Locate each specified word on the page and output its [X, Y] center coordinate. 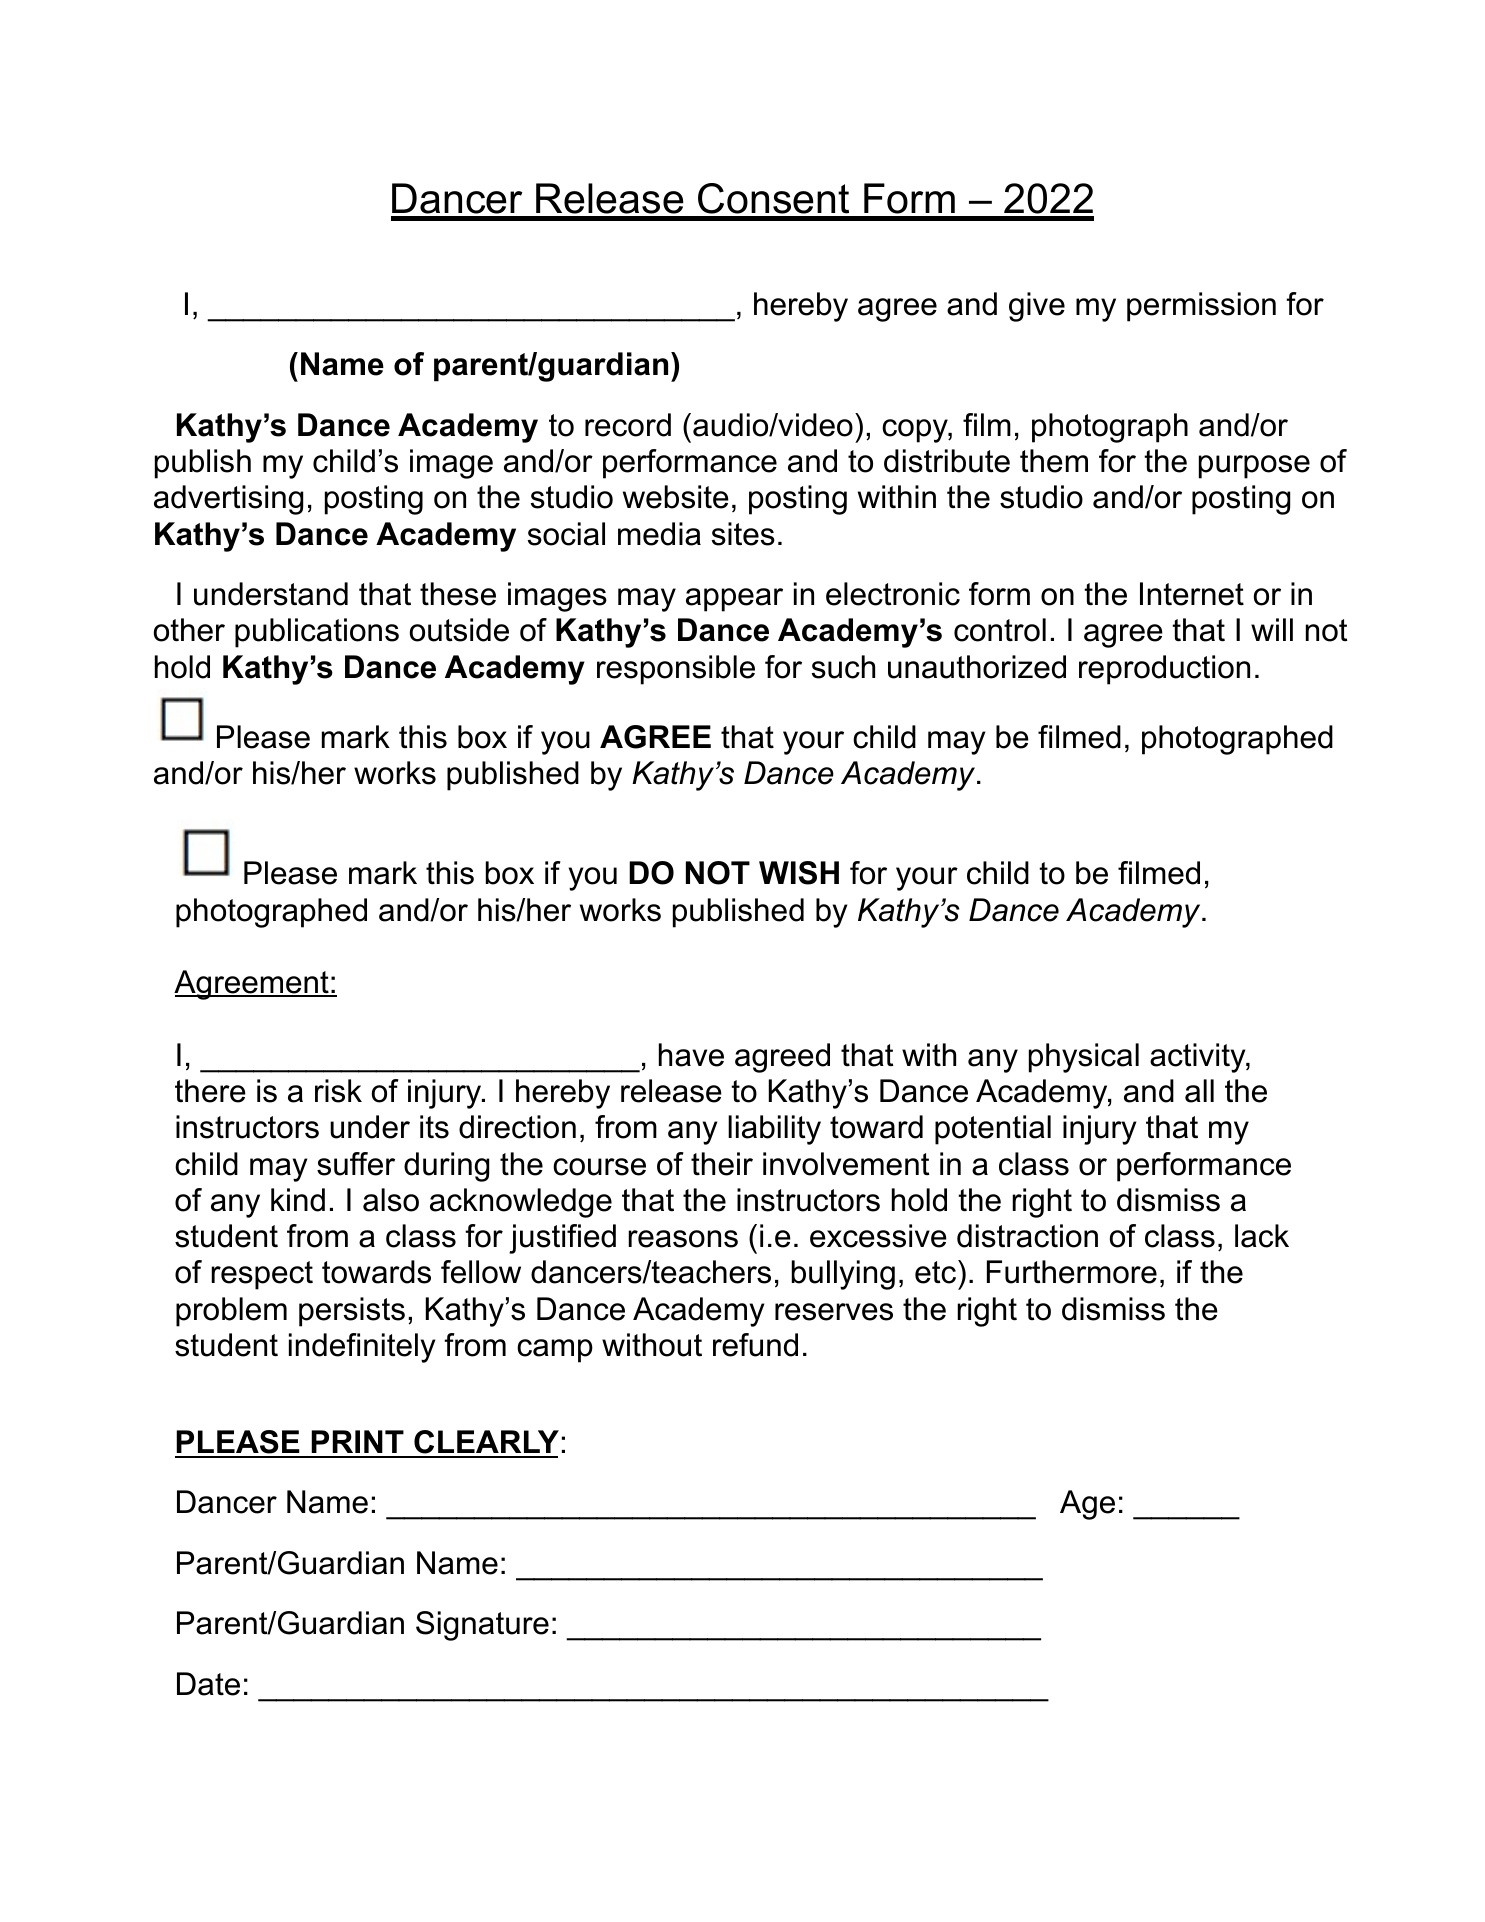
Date [208, 1684]
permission [1201, 307]
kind [298, 1200]
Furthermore [1072, 1272]
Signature [482, 1626]
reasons [683, 1239]
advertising [228, 500]
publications [317, 633]
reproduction [1164, 670]
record [628, 425]
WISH [799, 873]
